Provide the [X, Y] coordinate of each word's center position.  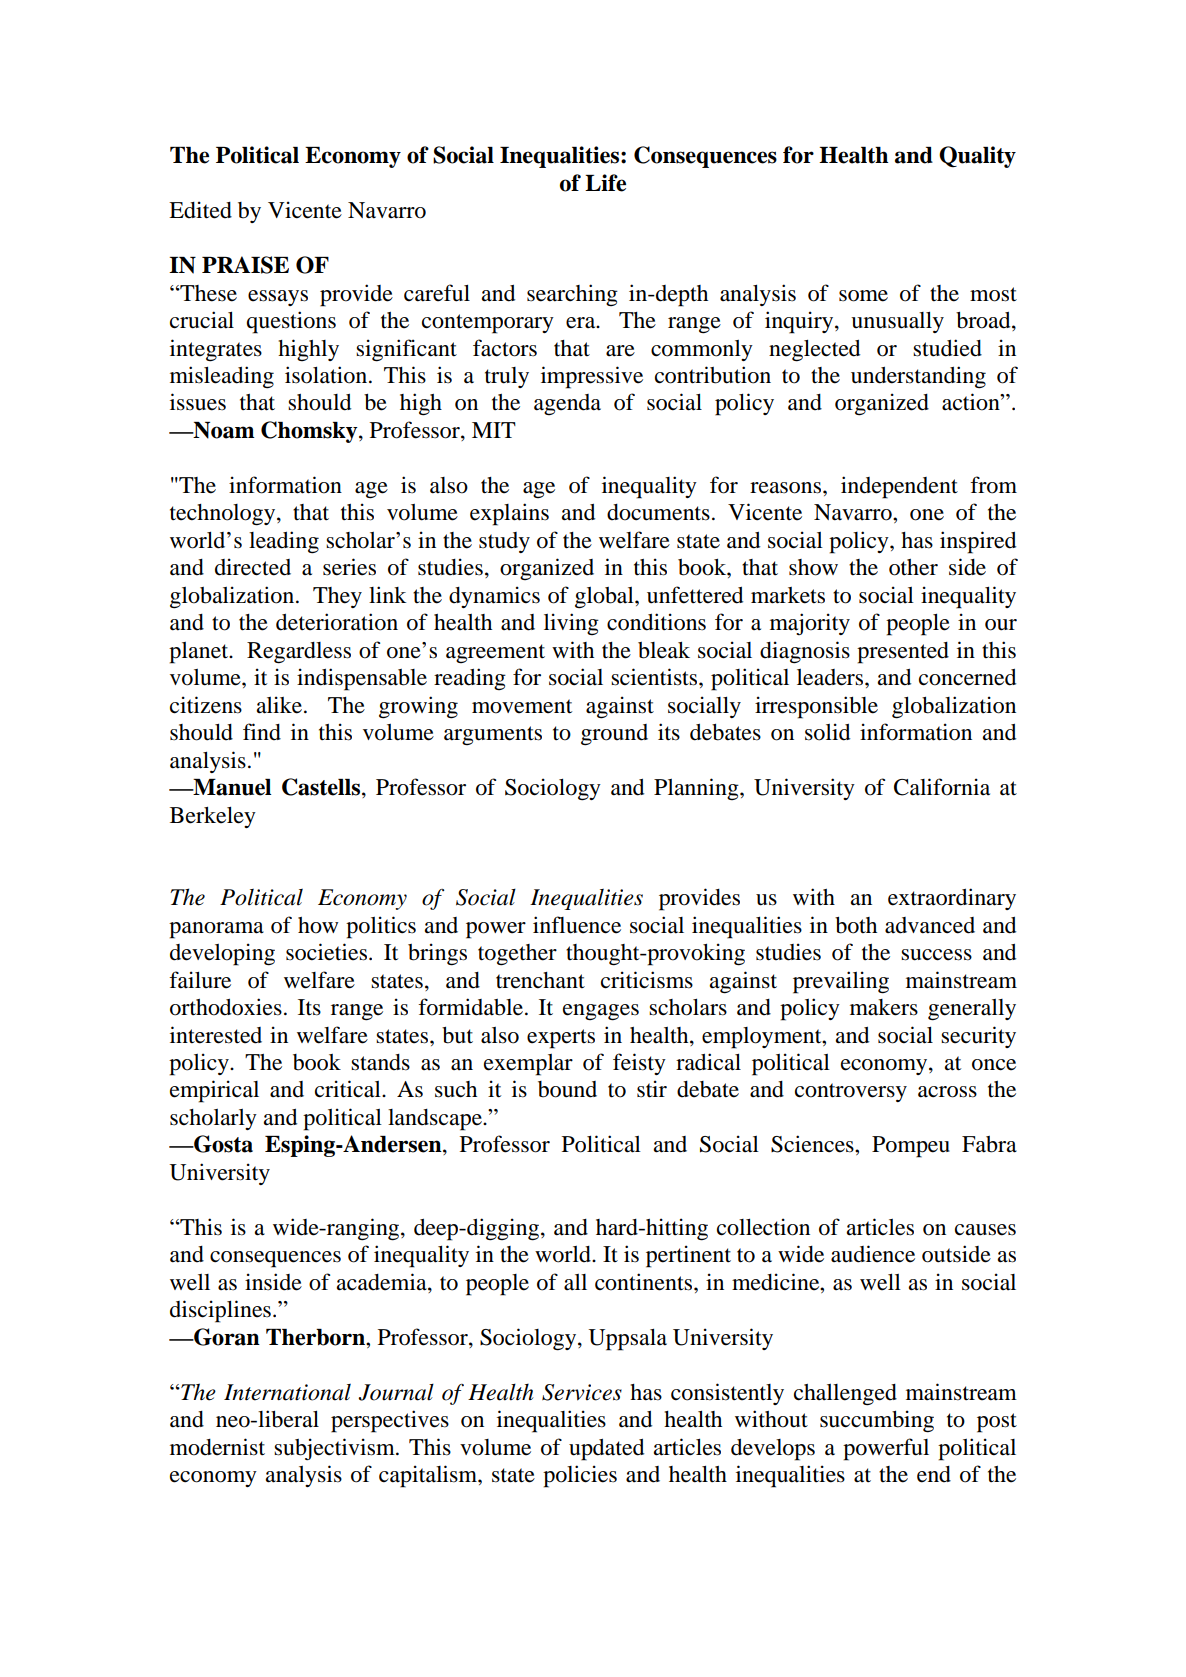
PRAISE [245, 265]
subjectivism [335, 1449]
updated [606, 1450]
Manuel [231, 787]
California [942, 787]
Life [605, 183]
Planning [697, 789]
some [863, 296]
